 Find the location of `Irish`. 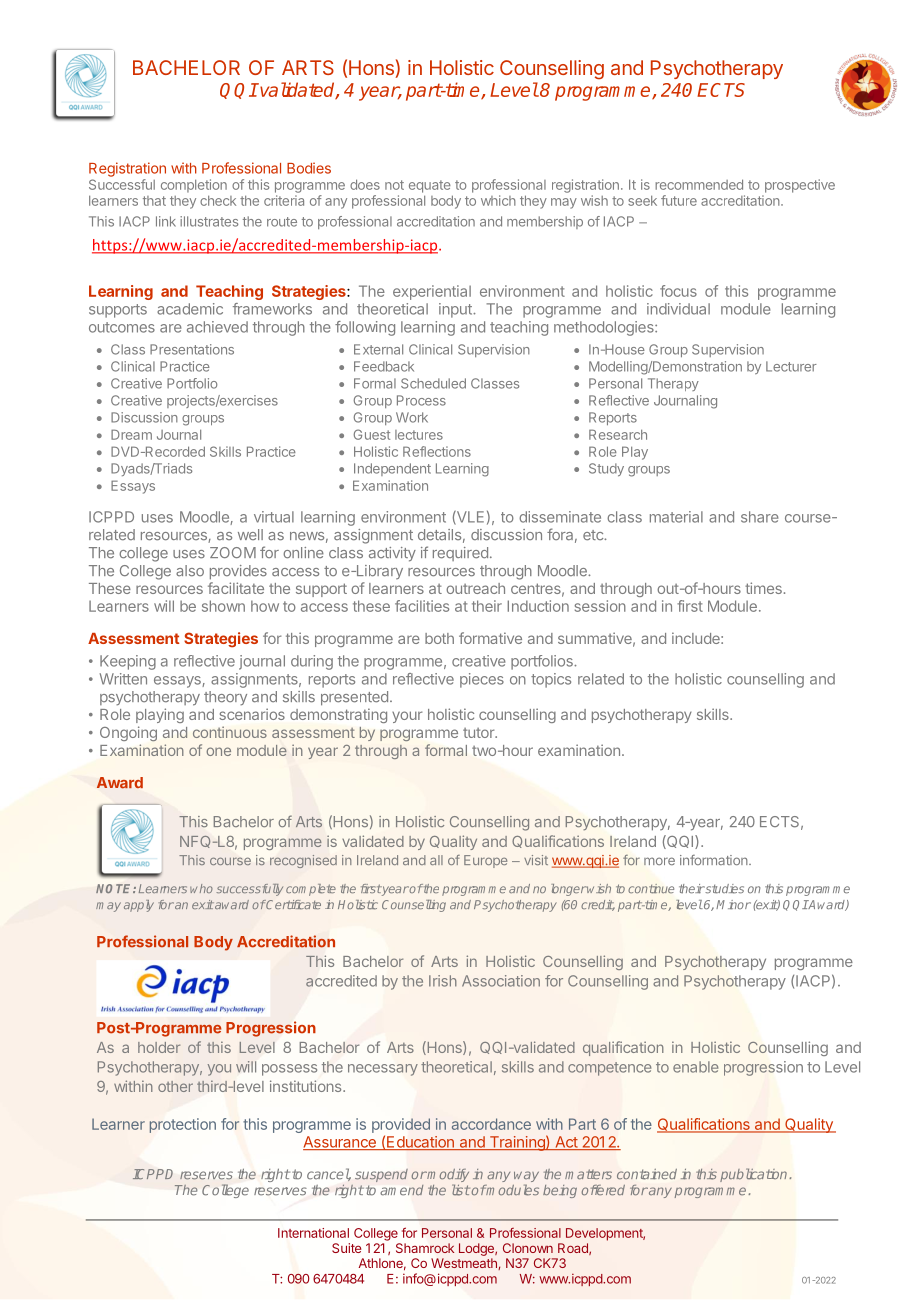

Irish is located at coordinates (443, 981).
